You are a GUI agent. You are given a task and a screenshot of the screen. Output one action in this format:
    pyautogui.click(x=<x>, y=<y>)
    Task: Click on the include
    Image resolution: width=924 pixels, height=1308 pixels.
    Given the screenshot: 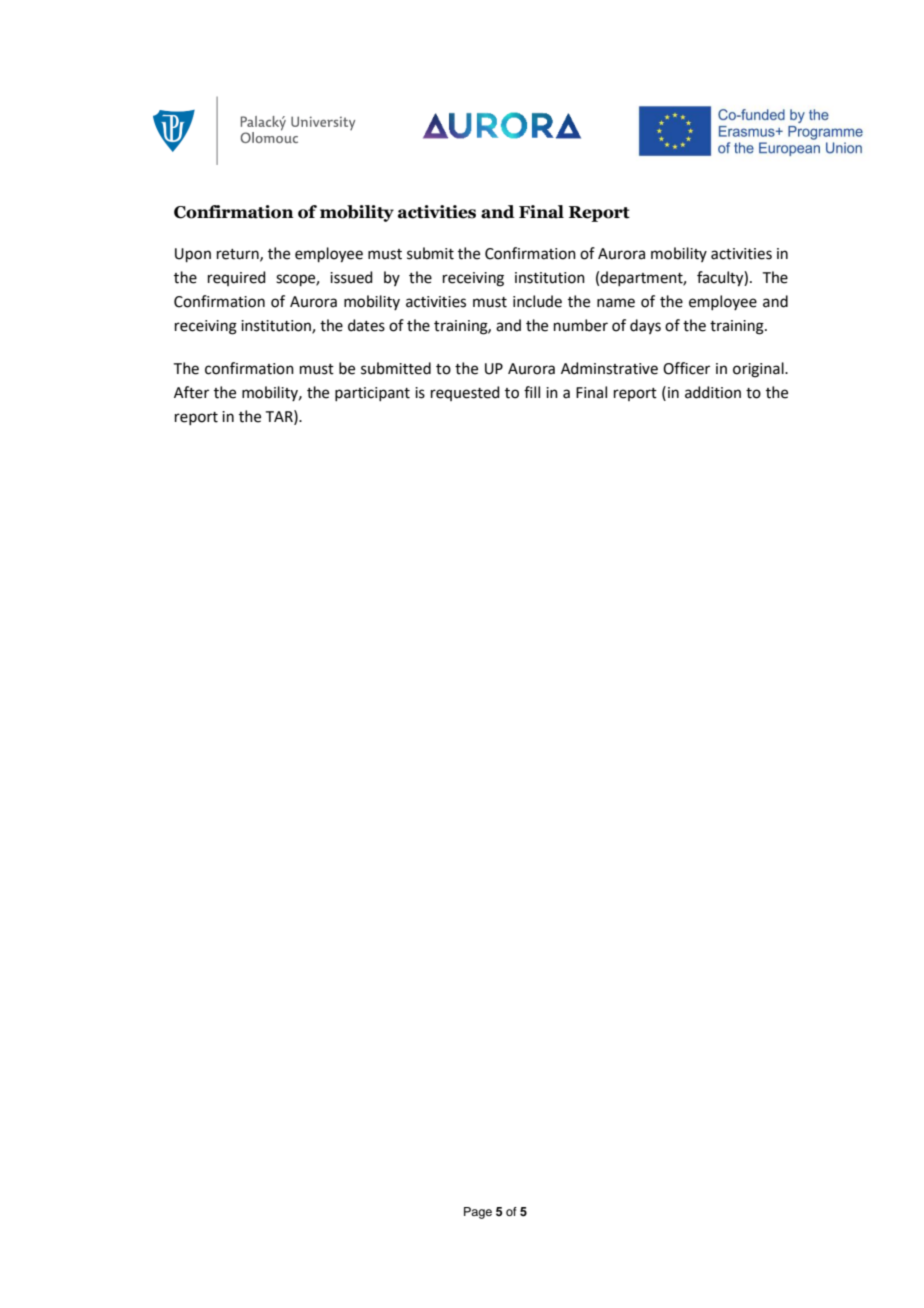 What is the action you would take?
    pyautogui.click(x=537, y=301)
